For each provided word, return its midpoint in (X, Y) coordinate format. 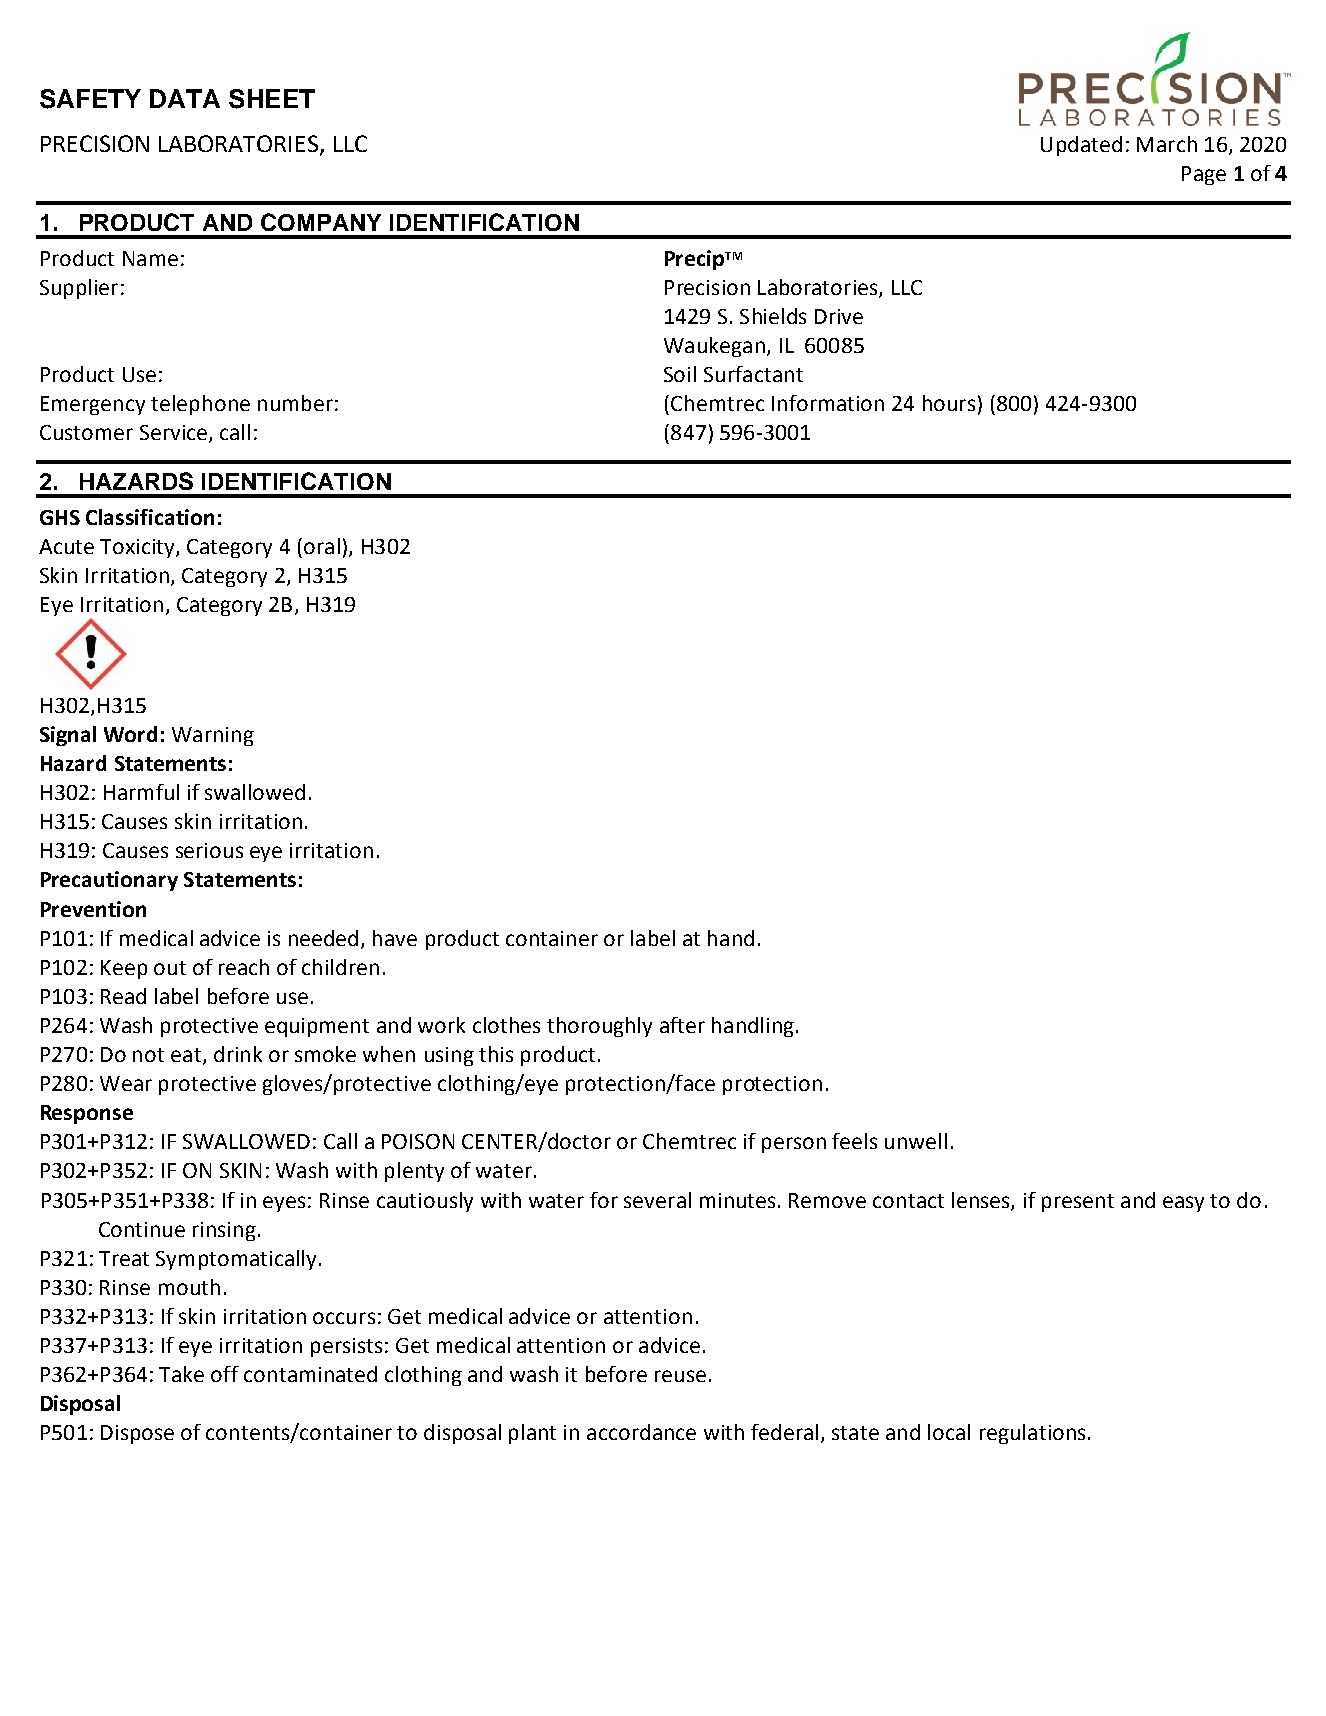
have (395, 938)
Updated (1081, 146)
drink (238, 1054)
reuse (680, 1376)
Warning (213, 736)
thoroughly (599, 1027)
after (682, 1025)
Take (181, 1374)
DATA (185, 98)
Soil (680, 374)
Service (173, 432)
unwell (916, 1141)
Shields (773, 316)
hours (949, 403)
